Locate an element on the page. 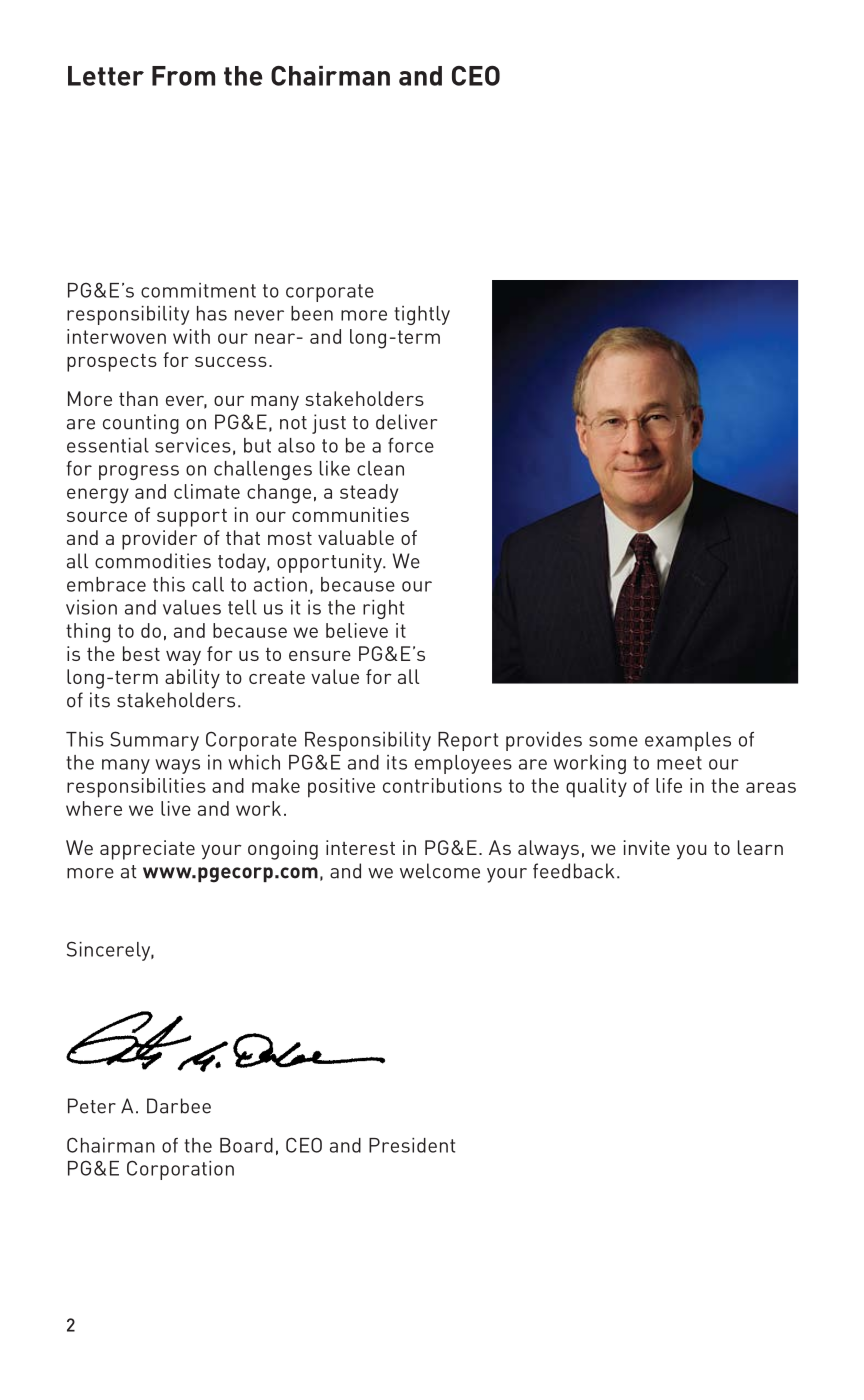  life is located at coordinates (669, 785).
